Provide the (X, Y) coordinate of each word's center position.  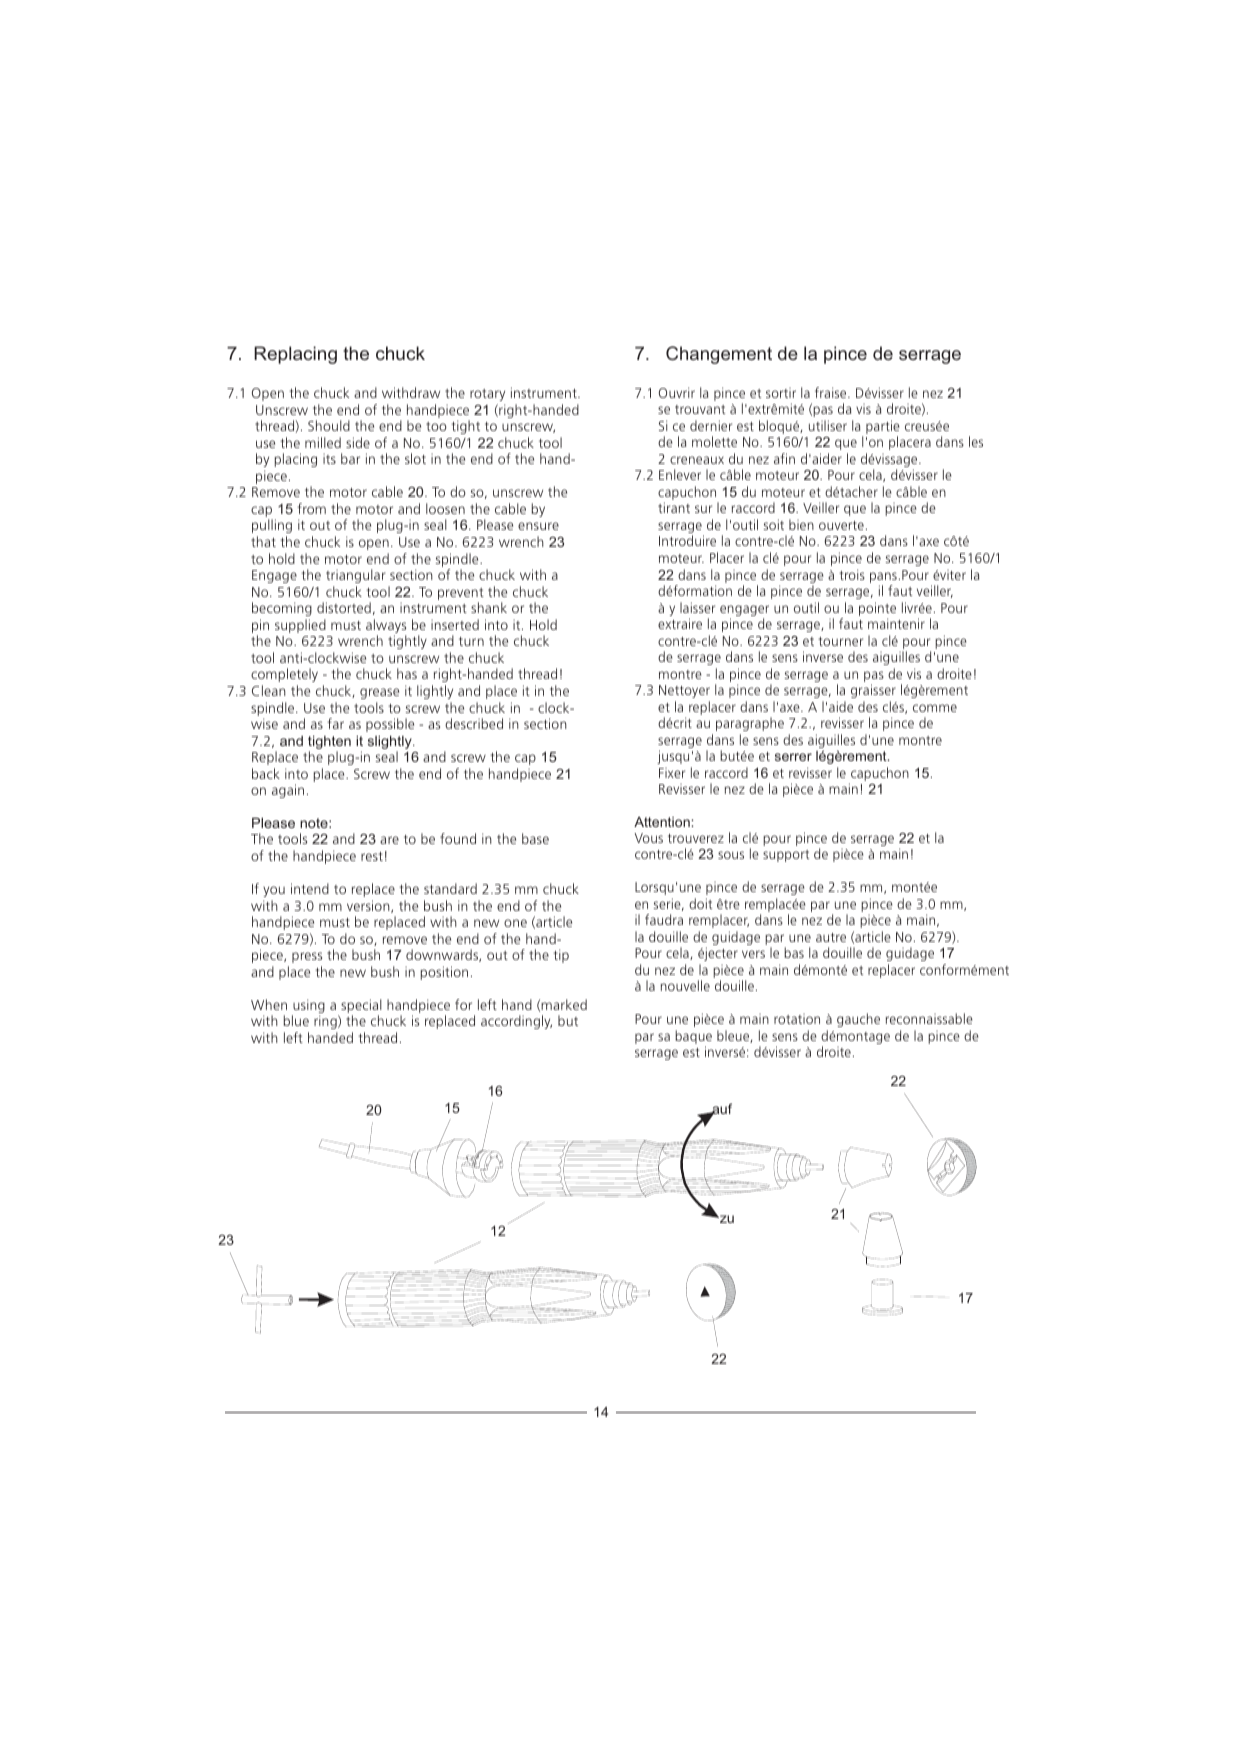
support (786, 856)
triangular (356, 576)
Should (329, 425)
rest (372, 856)
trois (852, 574)
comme (935, 708)
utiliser (828, 425)
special (361, 1007)
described (474, 723)
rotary (487, 395)
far (335, 723)
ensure (538, 526)
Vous (648, 838)
